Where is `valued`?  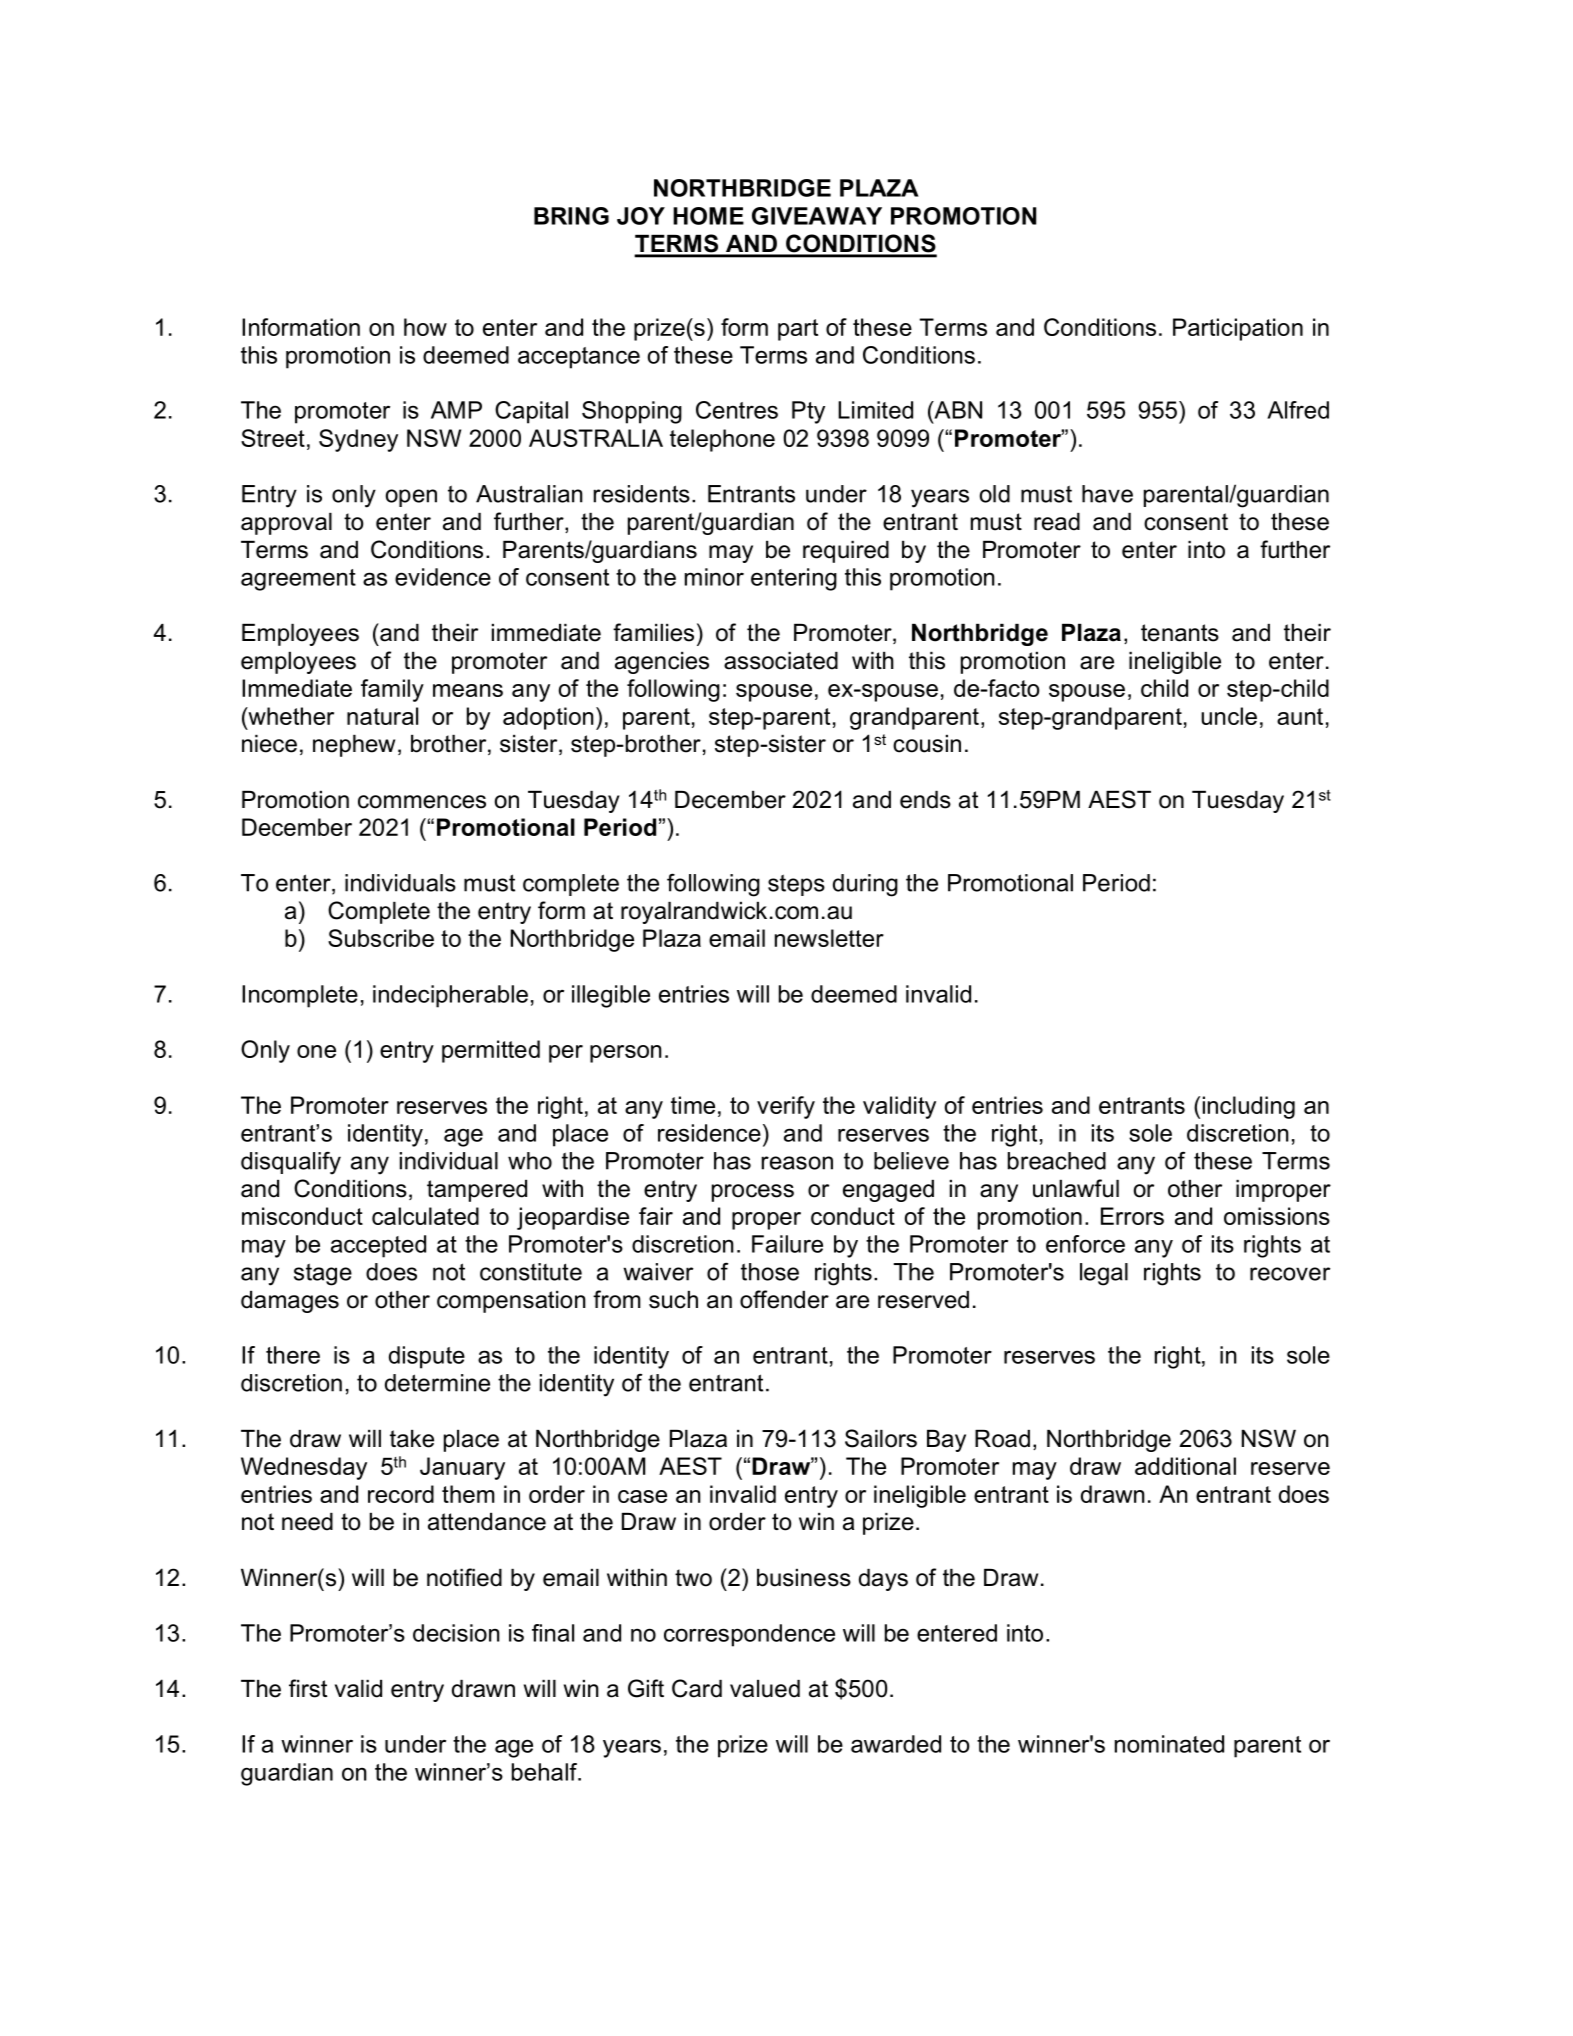
valued is located at coordinates (765, 1689).
